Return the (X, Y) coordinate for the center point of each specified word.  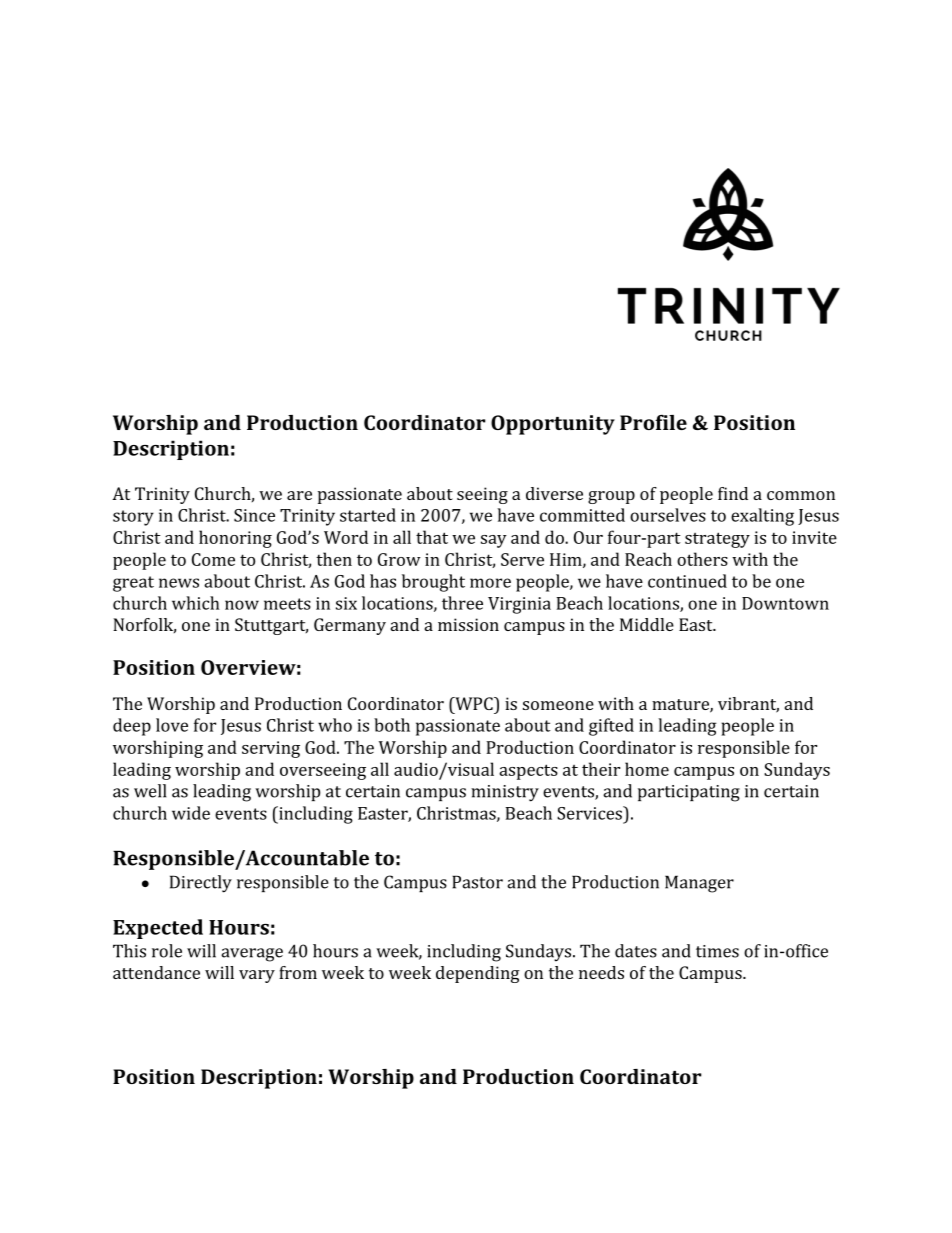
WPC (474, 703)
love (172, 725)
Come (213, 559)
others (702, 559)
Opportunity (553, 425)
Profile (653, 422)
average (252, 955)
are (299, 495)
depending (478, 974)
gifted (611, 727)
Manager (699, 884)
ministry (505, 793)
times (717, 951)
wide (191, 813)
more (490, 583)
